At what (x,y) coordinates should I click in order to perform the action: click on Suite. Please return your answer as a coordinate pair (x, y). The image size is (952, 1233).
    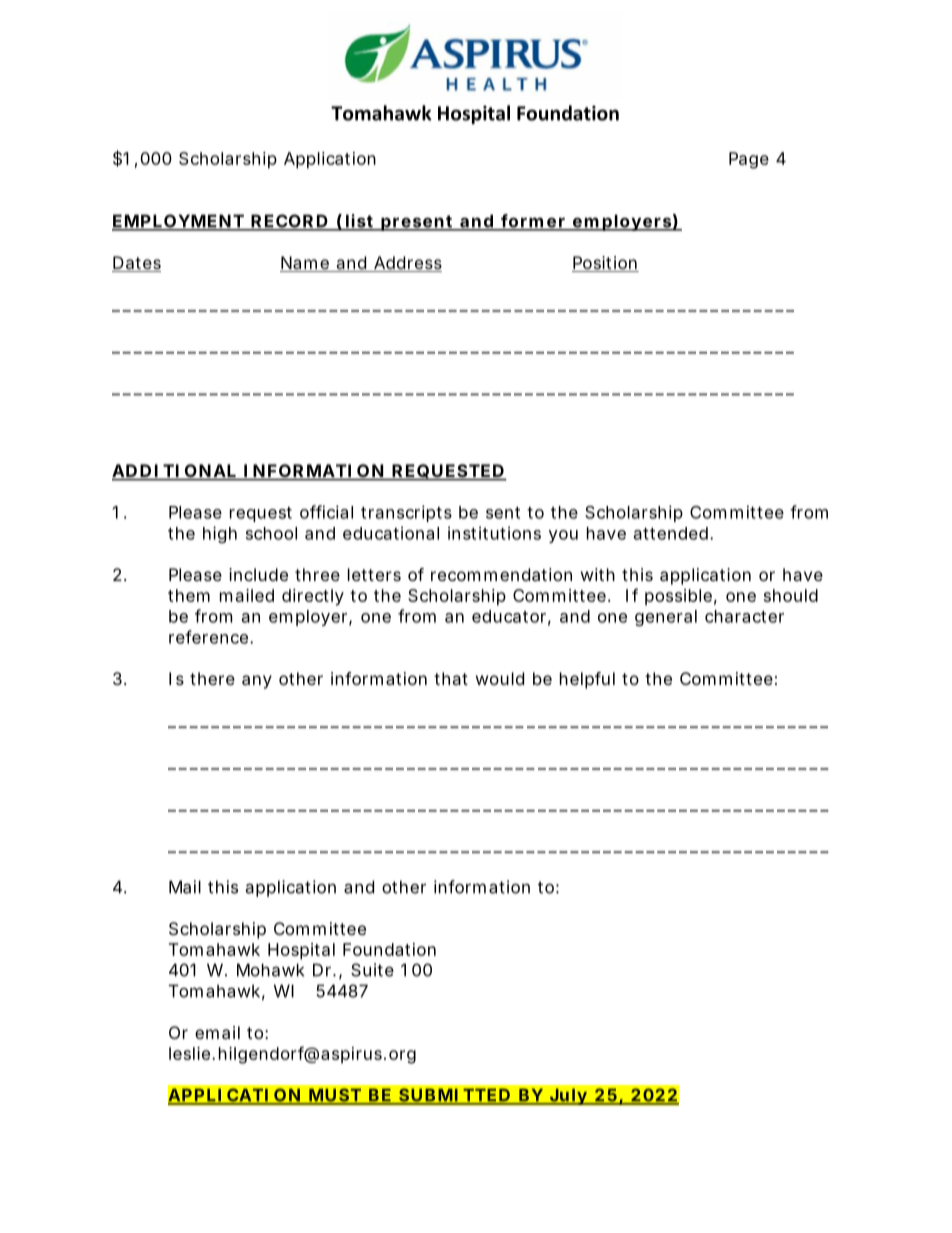
    Looking at the image, I should click on (372, 970).
